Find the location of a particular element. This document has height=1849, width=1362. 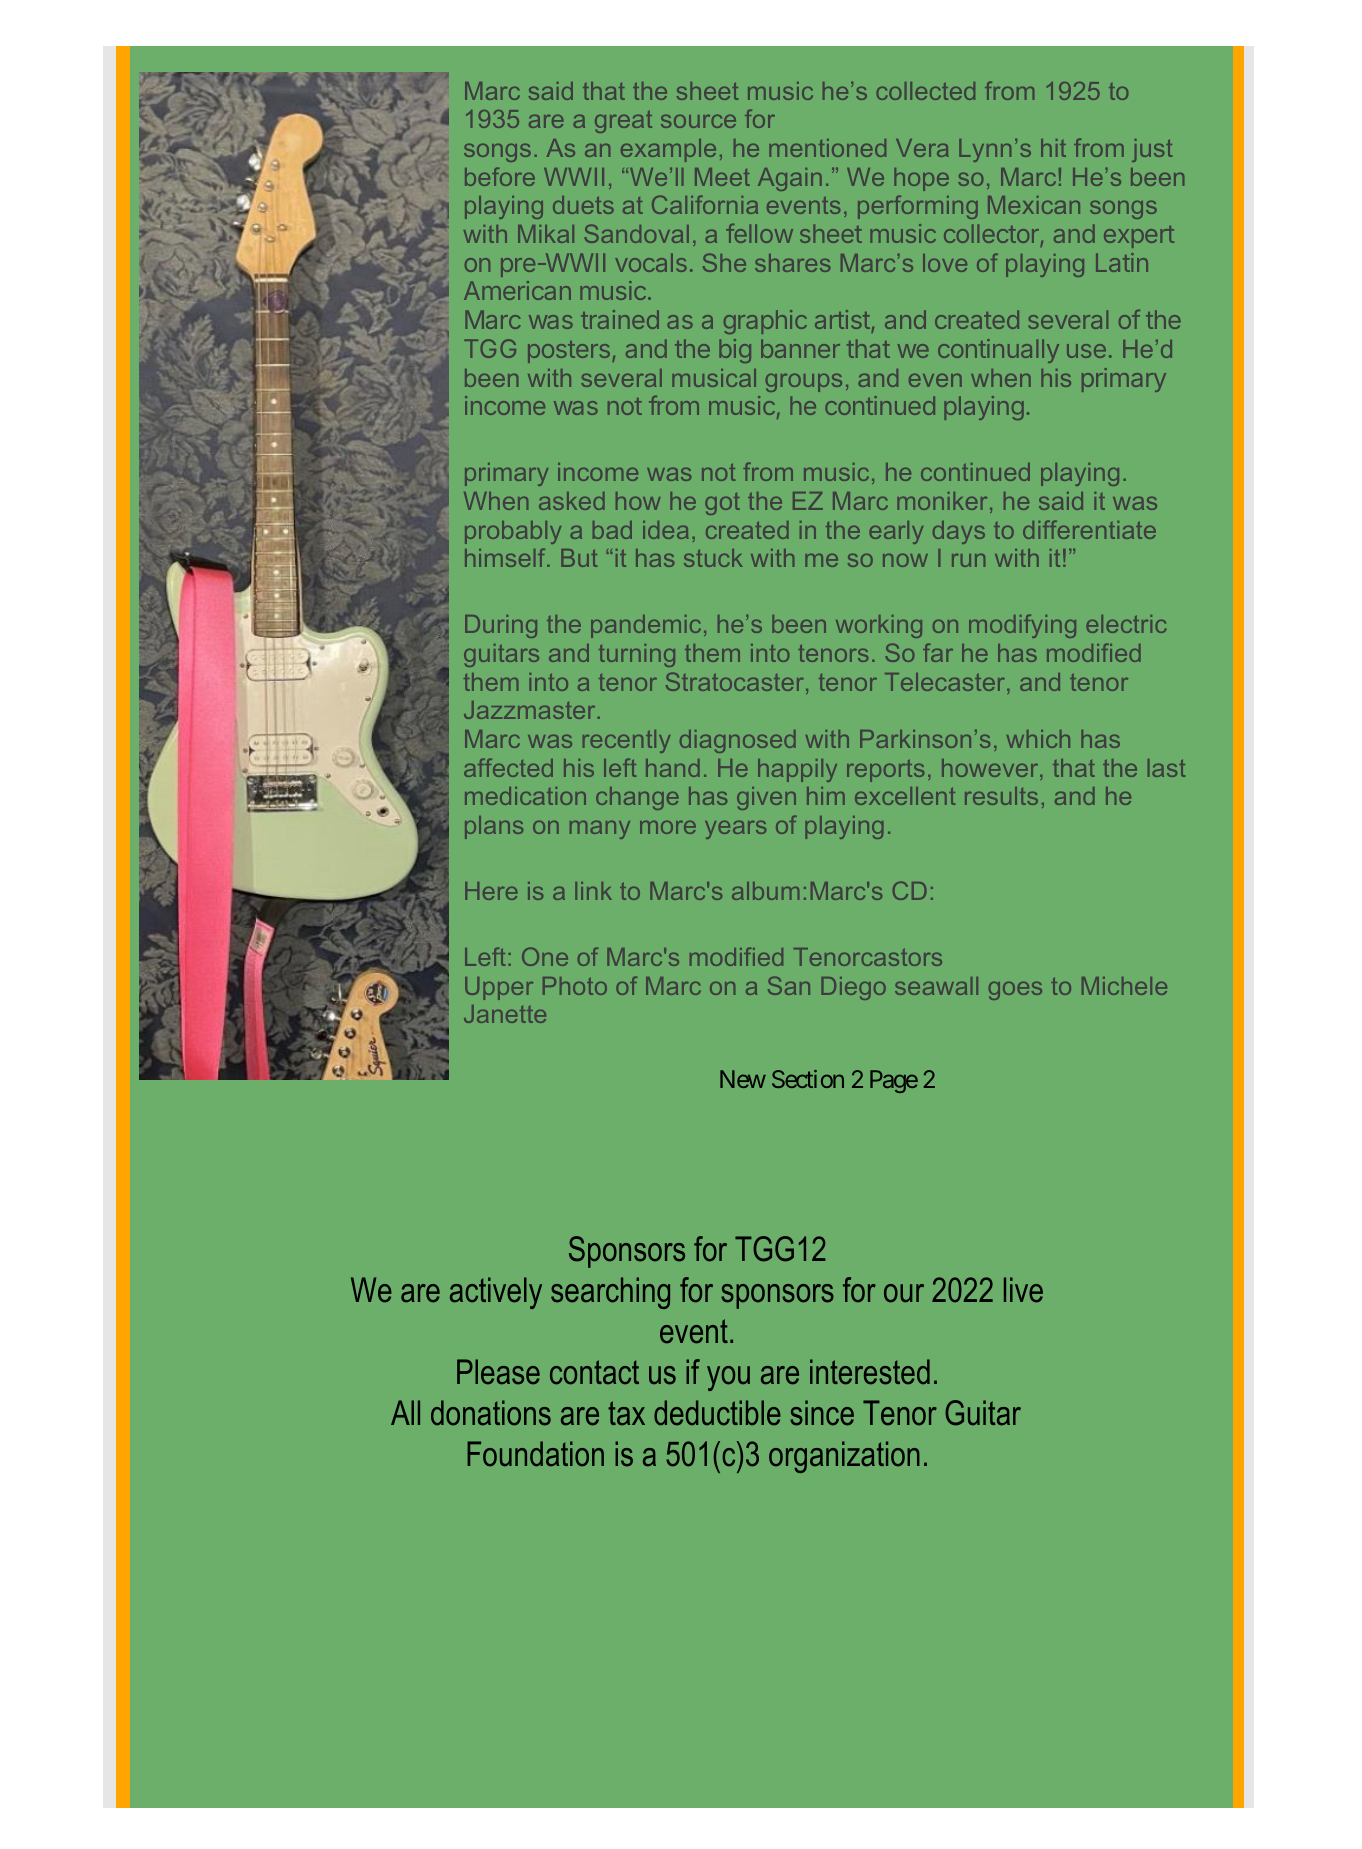

happily is located at coordinates (797, 770).
